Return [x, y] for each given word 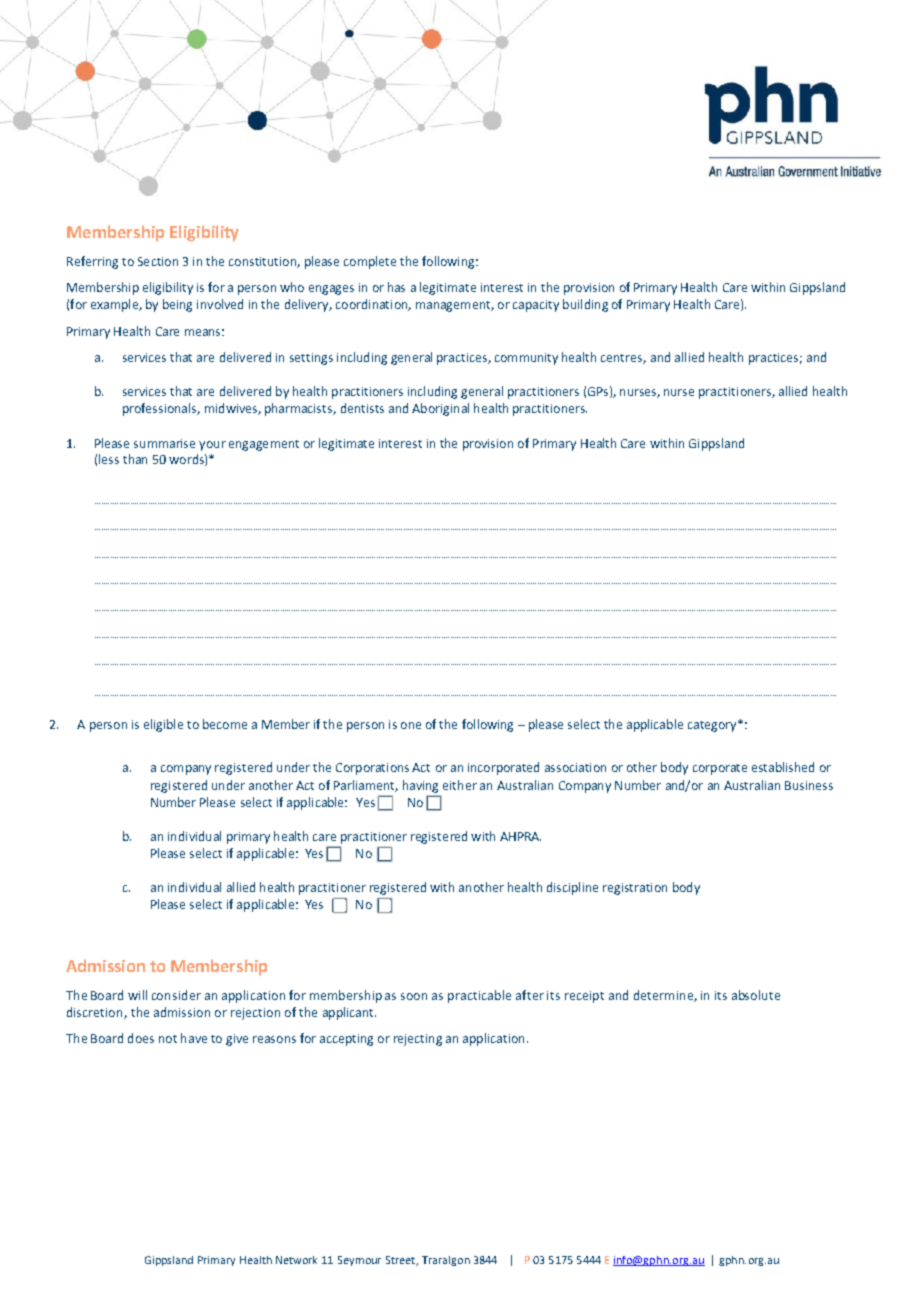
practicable [479, 996]
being [177, 305]
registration [635, 889]
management [454, 306]
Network [296, 1260]
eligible [163, 725]
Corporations [372, 769]
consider [176, 995]
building [585, 305]
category [713, 726]
